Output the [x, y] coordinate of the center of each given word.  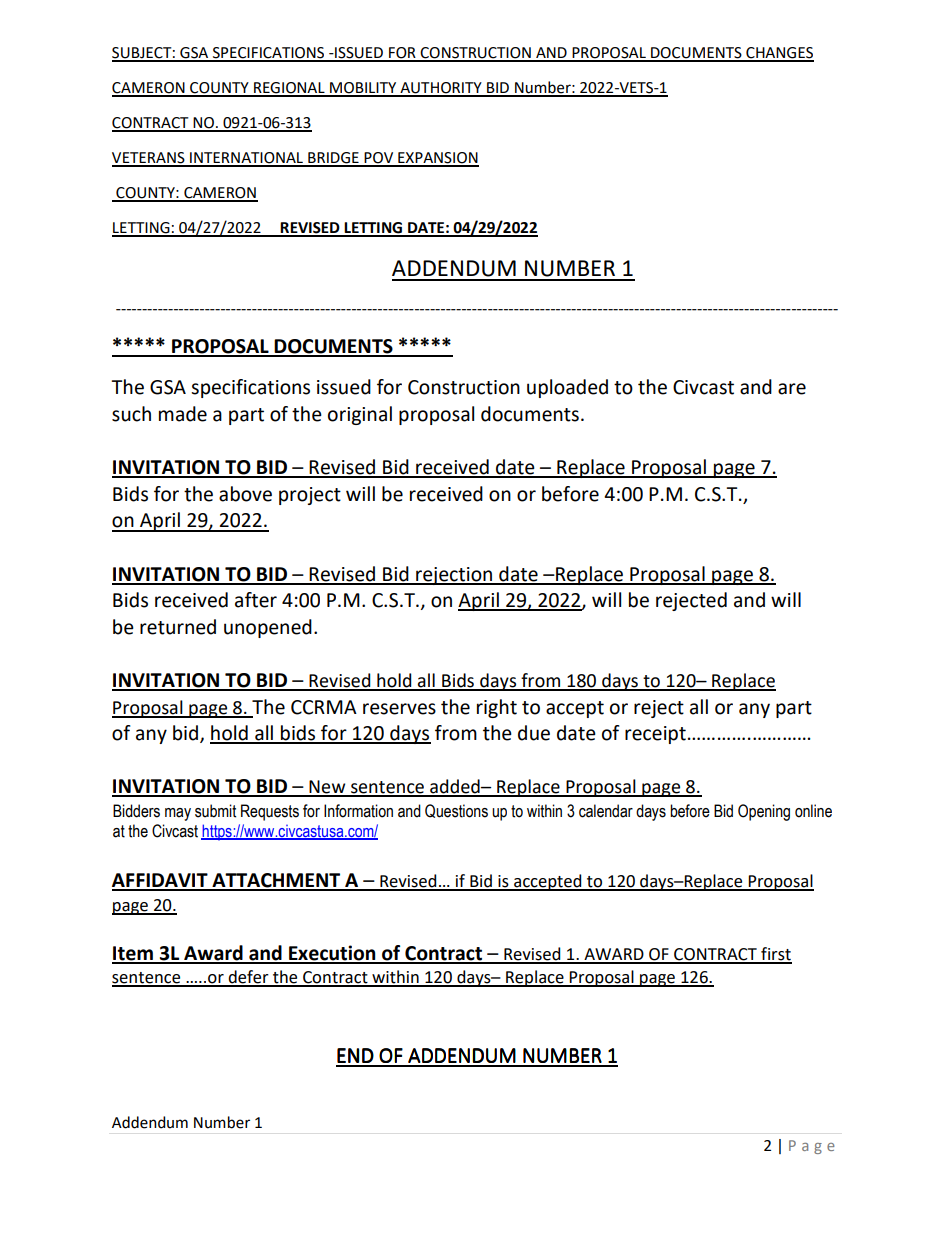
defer [248, 978]
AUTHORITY [441, 89]
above [245, 494]
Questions [456, 811]
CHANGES [779, 54]
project [310, 496]
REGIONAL [289, 89]
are [792, 389]
